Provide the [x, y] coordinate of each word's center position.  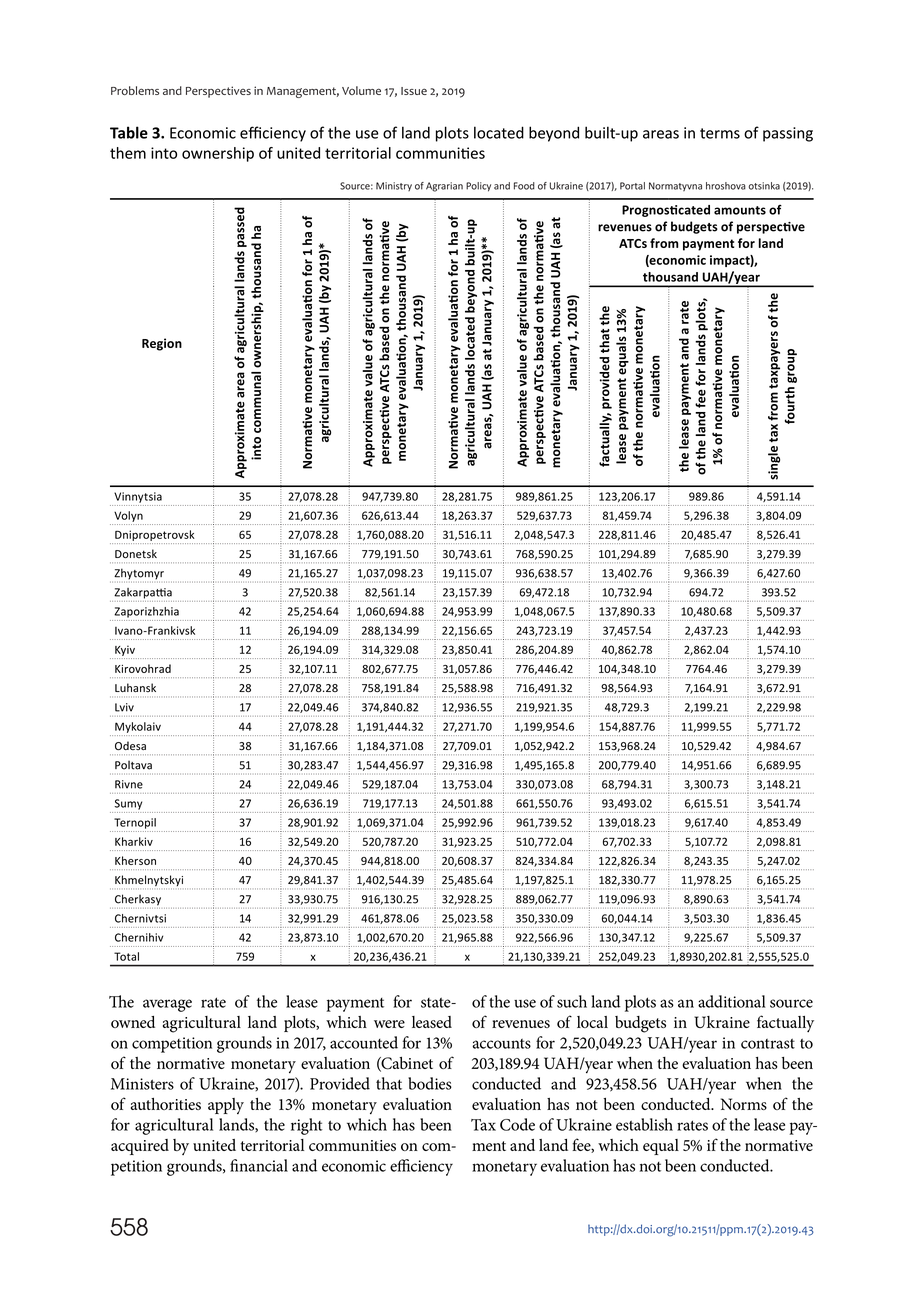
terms [720, 133]
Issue [414, 91]
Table [129, 132]
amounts [740, 210]
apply [226, 1106]
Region [162, 344]
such [572, 1001]
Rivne [129, 784]
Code [517, 1124]
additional [732, 1001]
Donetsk [136, 553]
